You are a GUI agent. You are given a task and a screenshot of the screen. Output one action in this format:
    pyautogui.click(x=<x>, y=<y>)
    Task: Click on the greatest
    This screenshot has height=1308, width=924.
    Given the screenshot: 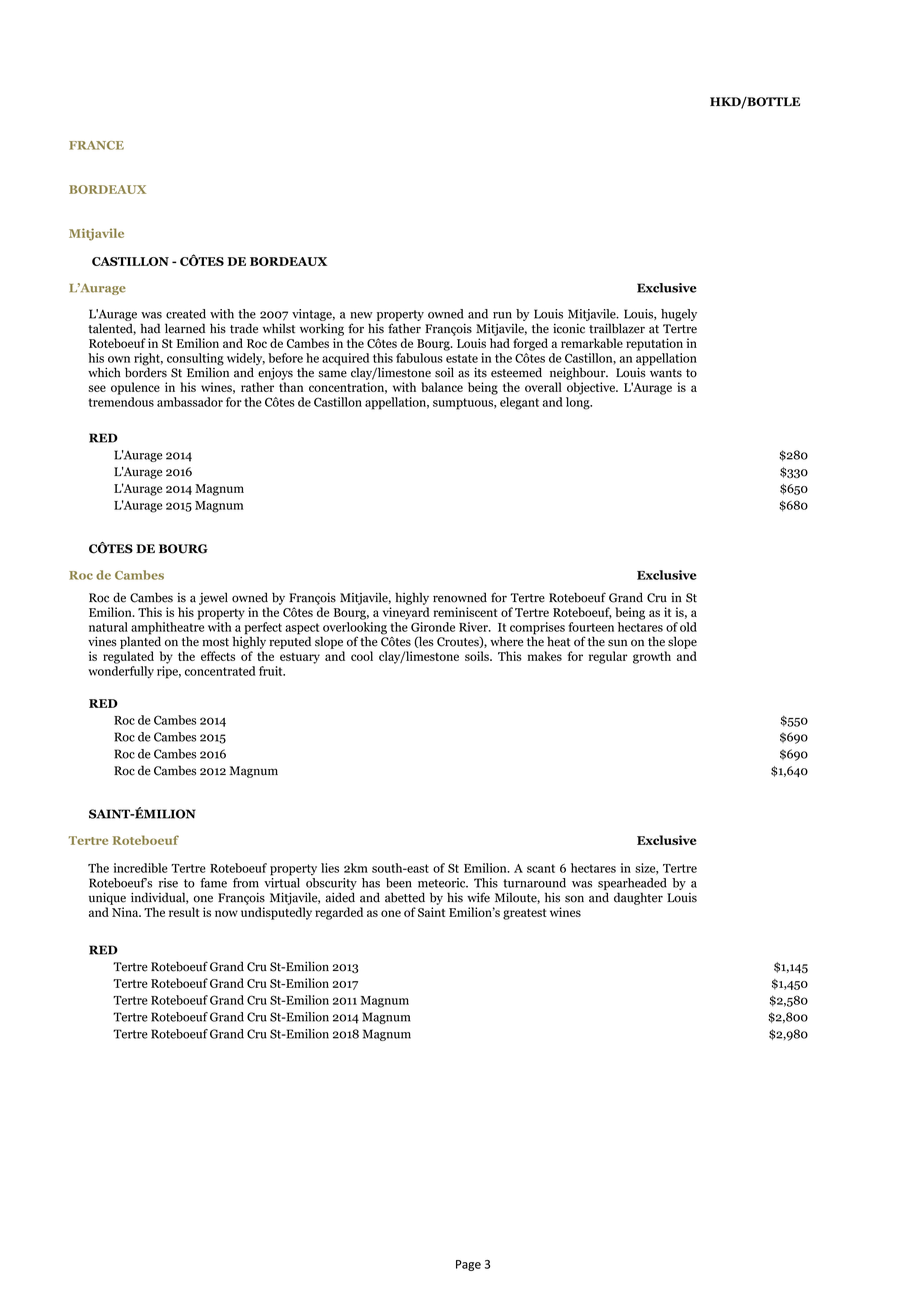 What is the action you would take?
    pyautogui.click(x=525, y=914)
